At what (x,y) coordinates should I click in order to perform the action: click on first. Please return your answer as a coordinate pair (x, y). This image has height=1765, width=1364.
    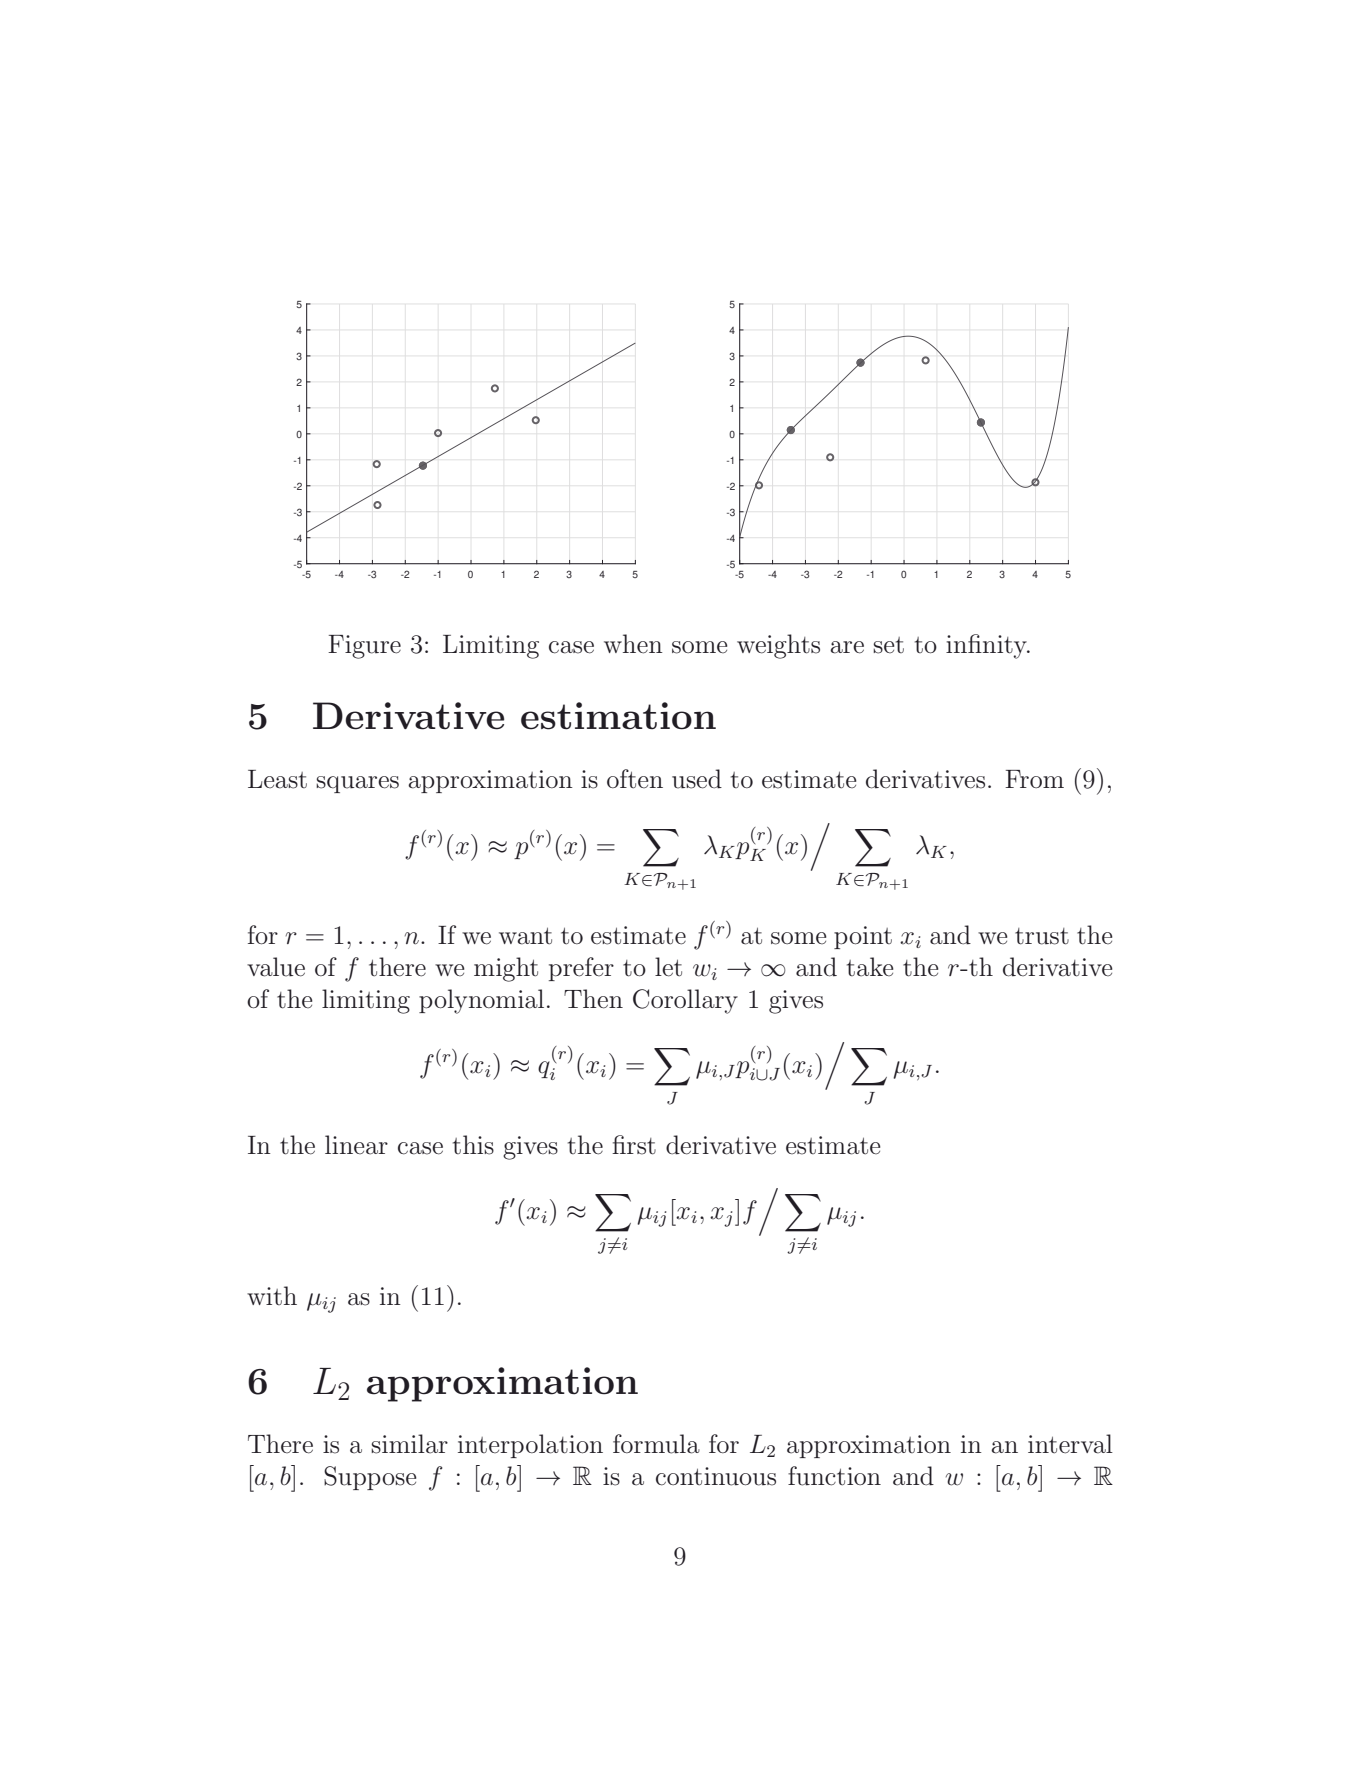
    Looking at the image, I should click on (634, 1145).
